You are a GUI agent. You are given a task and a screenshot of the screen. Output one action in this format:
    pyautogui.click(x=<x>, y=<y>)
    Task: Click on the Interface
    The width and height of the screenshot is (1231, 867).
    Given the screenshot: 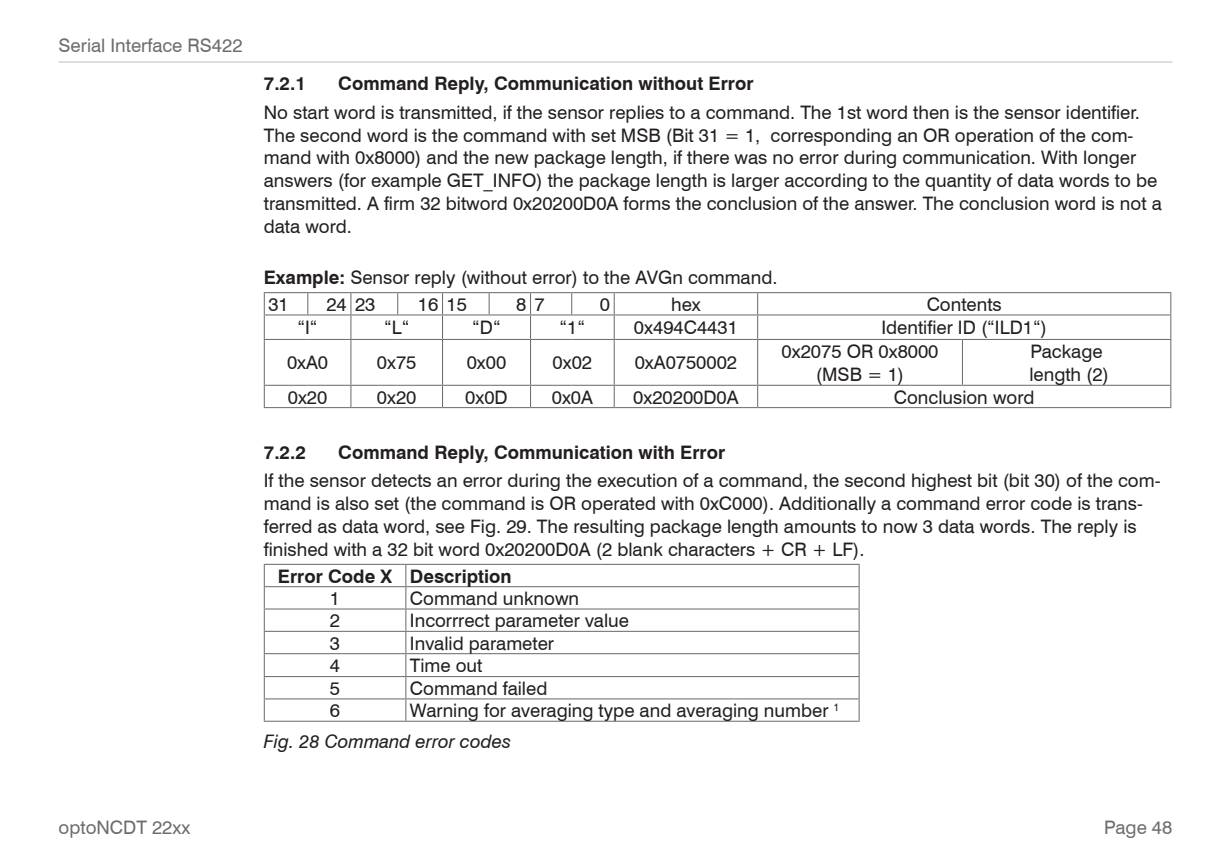 What is the action you would take?
    pyautogui.click(x=147, y=45)
